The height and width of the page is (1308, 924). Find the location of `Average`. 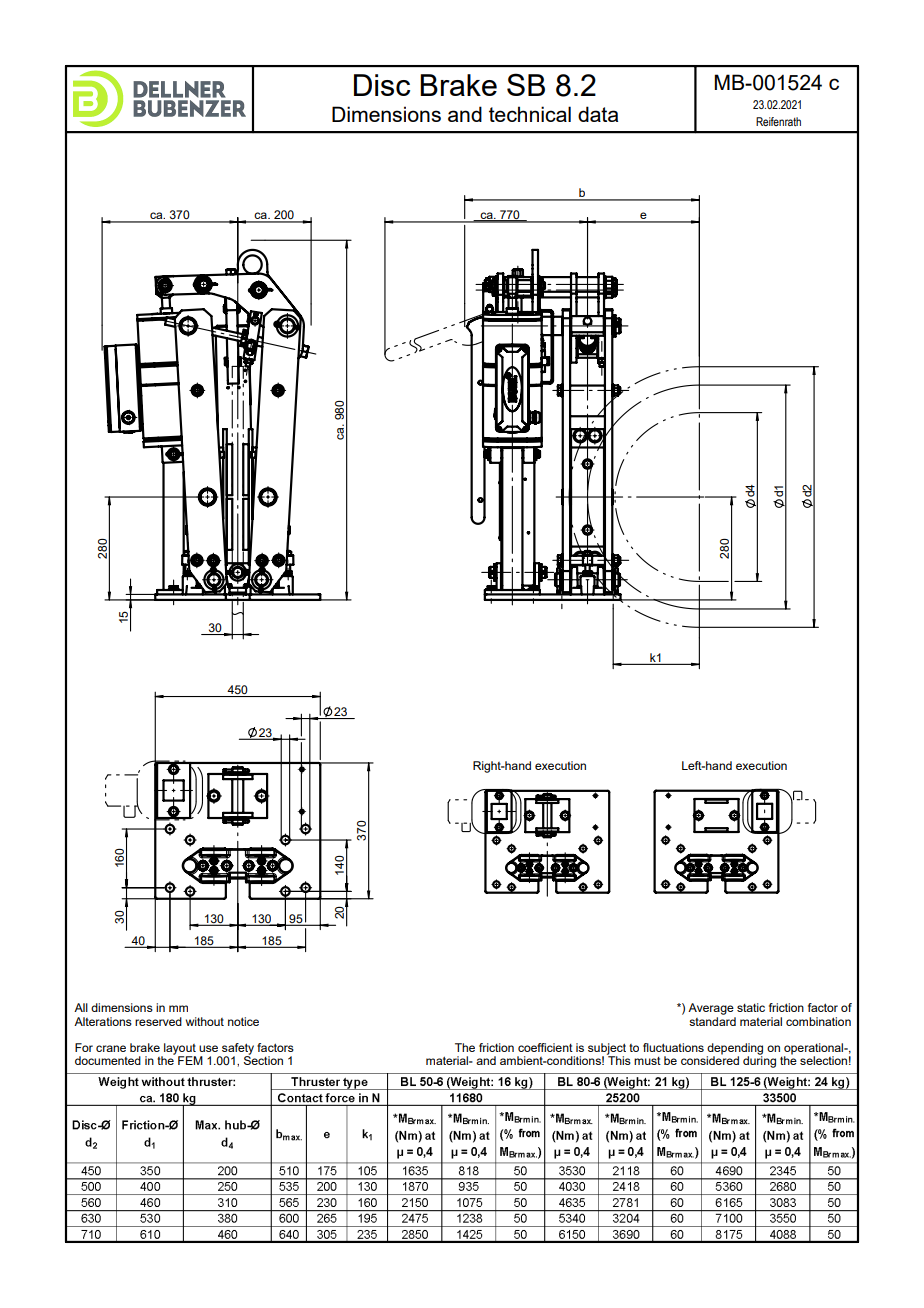

Average is located at coordinates (711, 1009).
